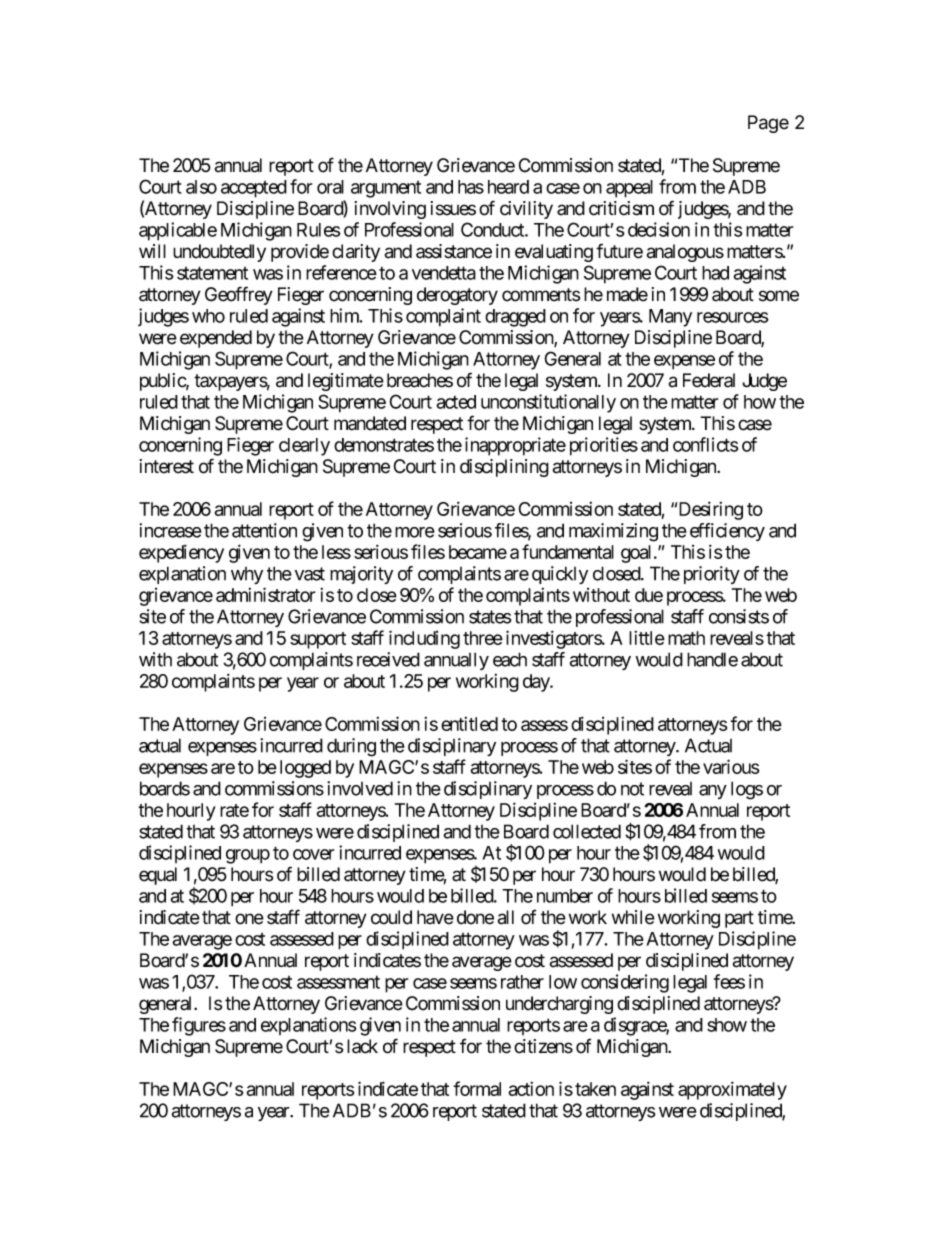 This image has height=1233, width=952. I want to click on formal, so click(477, 1088).
